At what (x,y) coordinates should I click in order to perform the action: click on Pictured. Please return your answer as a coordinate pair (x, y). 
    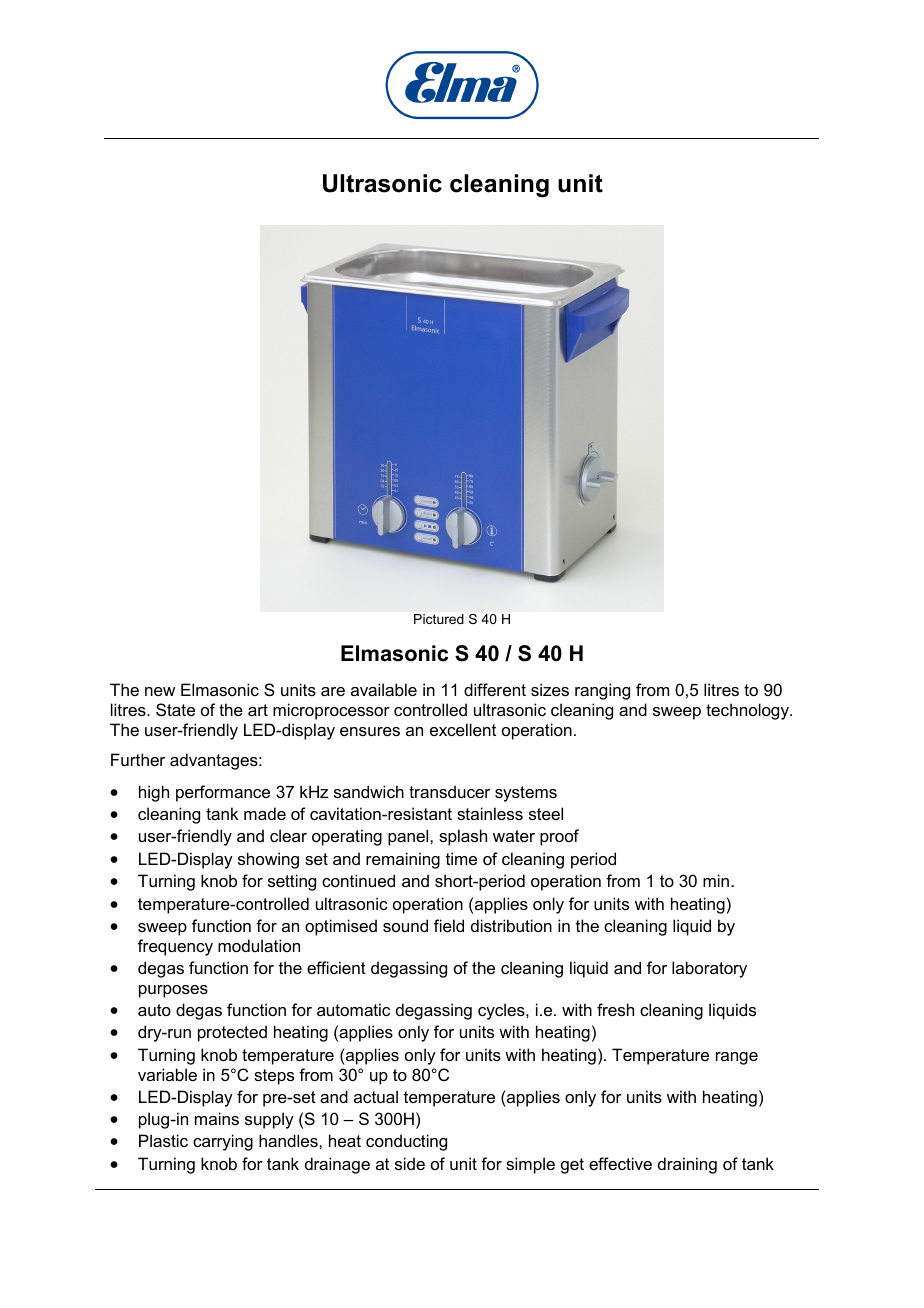
    Looking at the image, I should click on (439, 619).
